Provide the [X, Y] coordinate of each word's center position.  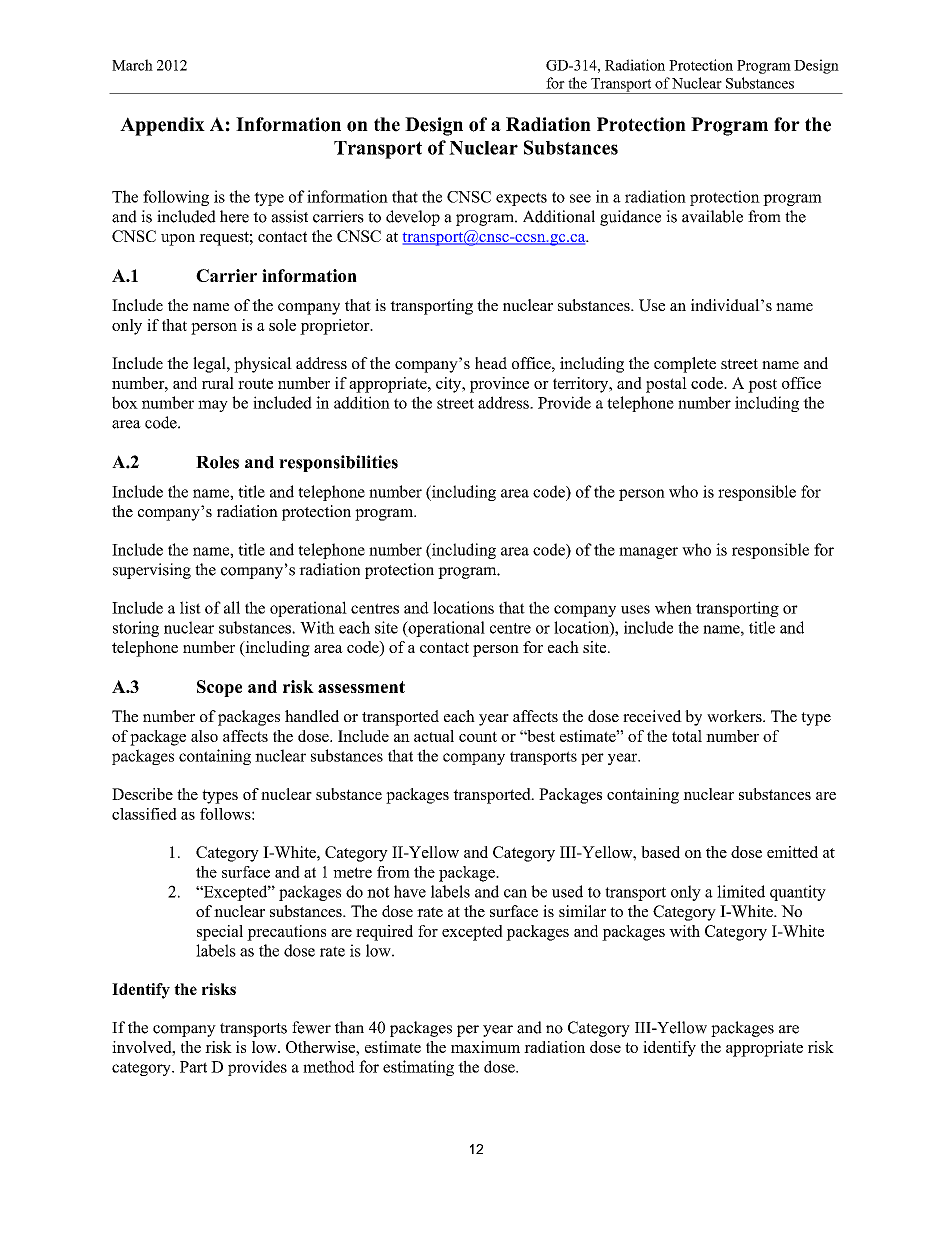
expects [521, 199]
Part [193, 1067]
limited [741, 891]
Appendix [162, 126]
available [712, 216]
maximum [485, 1047]
